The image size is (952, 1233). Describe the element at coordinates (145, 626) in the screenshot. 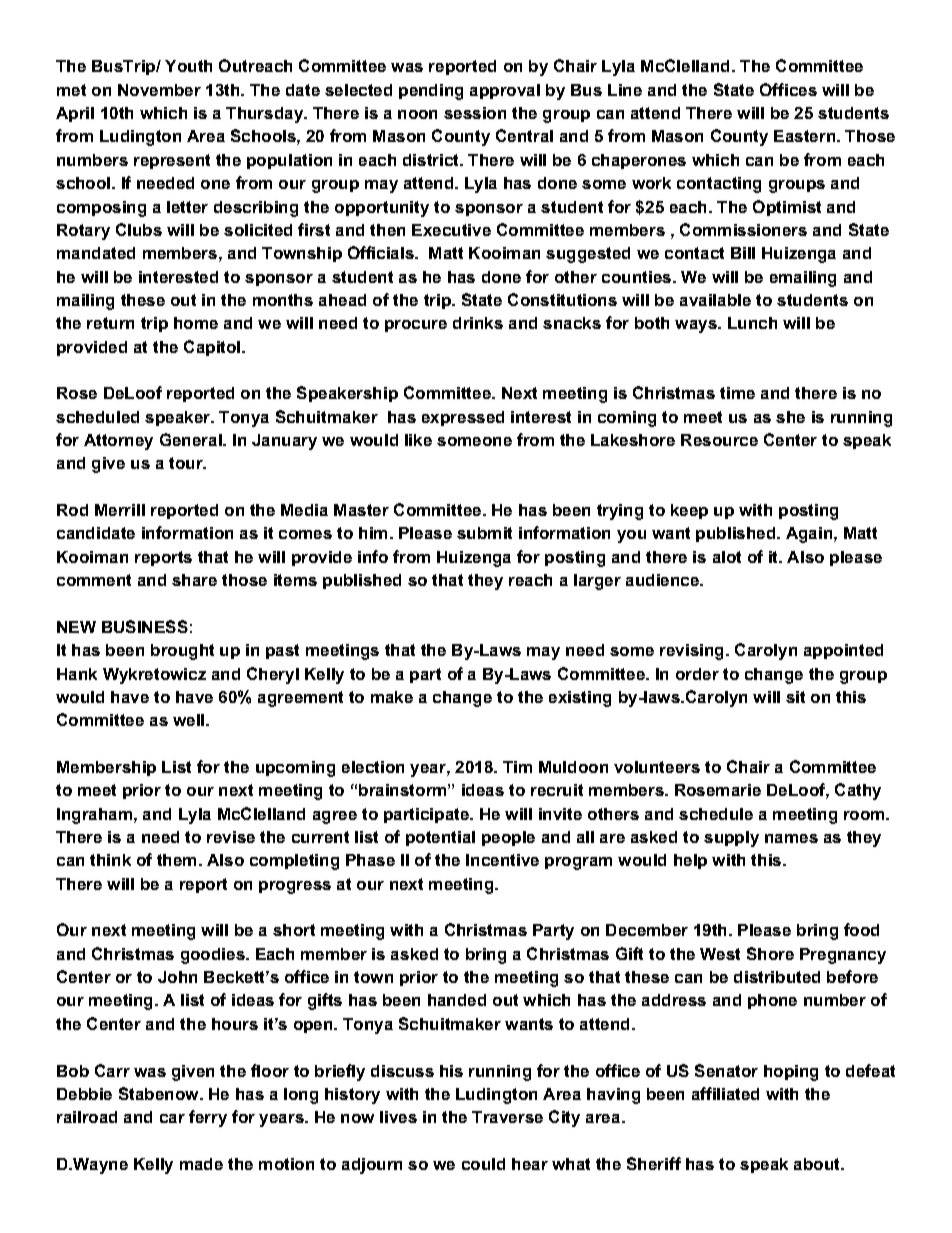

I see `BUSINESS` at that location.
